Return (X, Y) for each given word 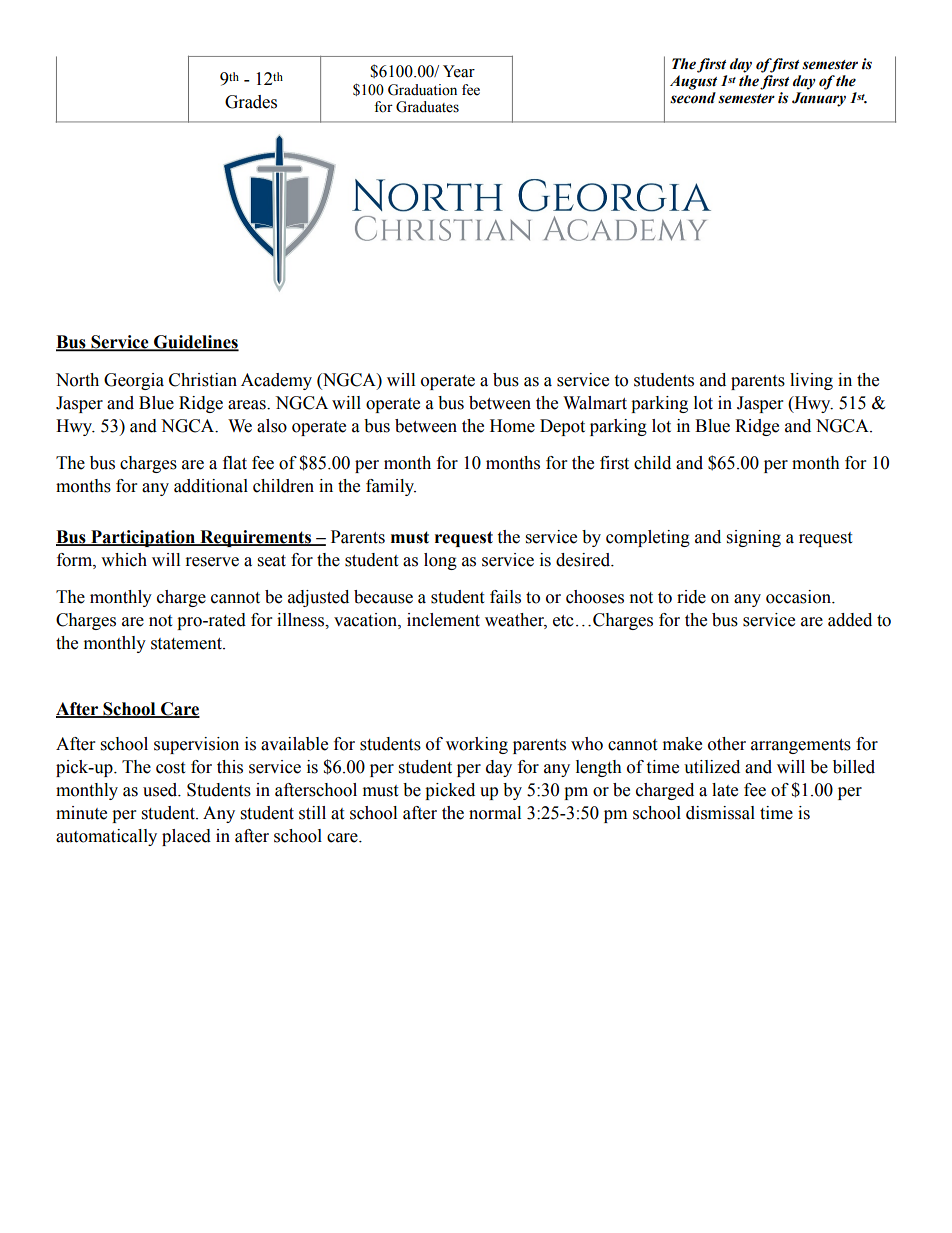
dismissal (720, 813)
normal (495, 813)
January (819, 99)
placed (186, 837)
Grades (251, 102)
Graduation (422, 90)
